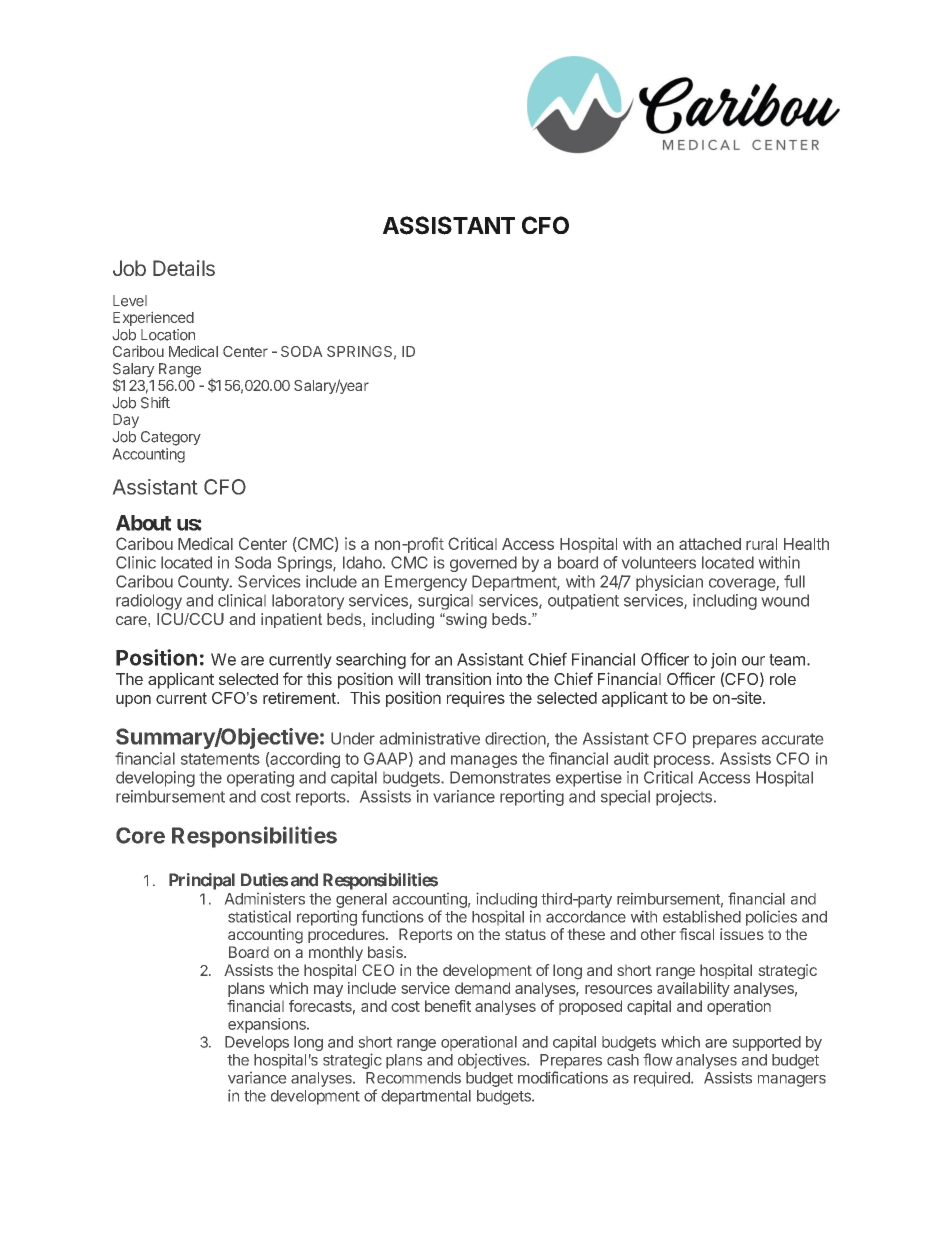 The width and height of the screenshot is (952, 1233). Describe the element at coordinates (458, 678) in the screenshot. I see `transition` at that location.
